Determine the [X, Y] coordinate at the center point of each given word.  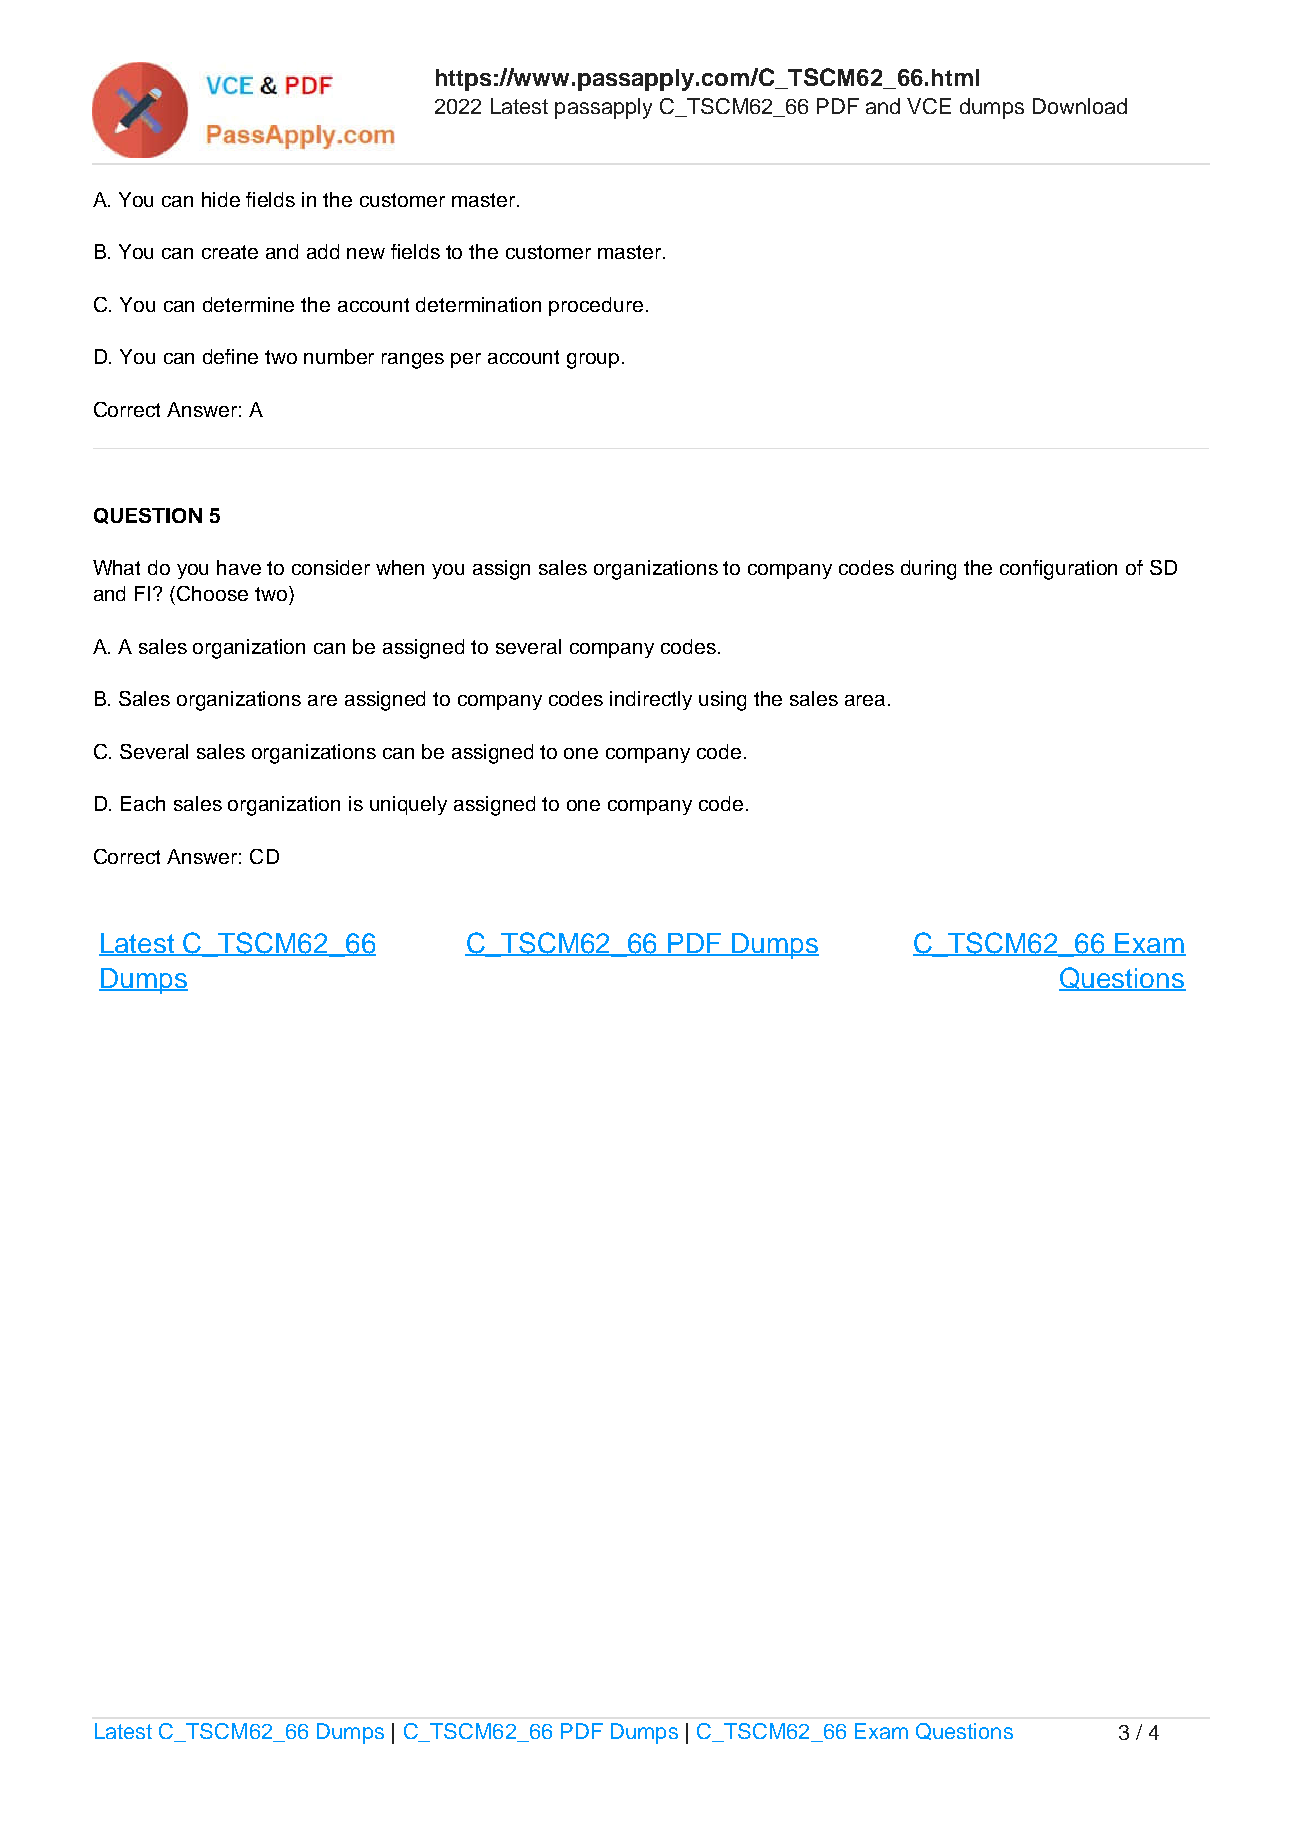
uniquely [408, 805]
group [593, 361]
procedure [596, 306]
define [230, 356]
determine [248, 304]
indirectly [651, 700]
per [466, 360]
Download [1080, 106]
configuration [1058, 570]
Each [143, 803]
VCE [929, 106]
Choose [212, 593]
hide [221, 199]
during [928, 570]
